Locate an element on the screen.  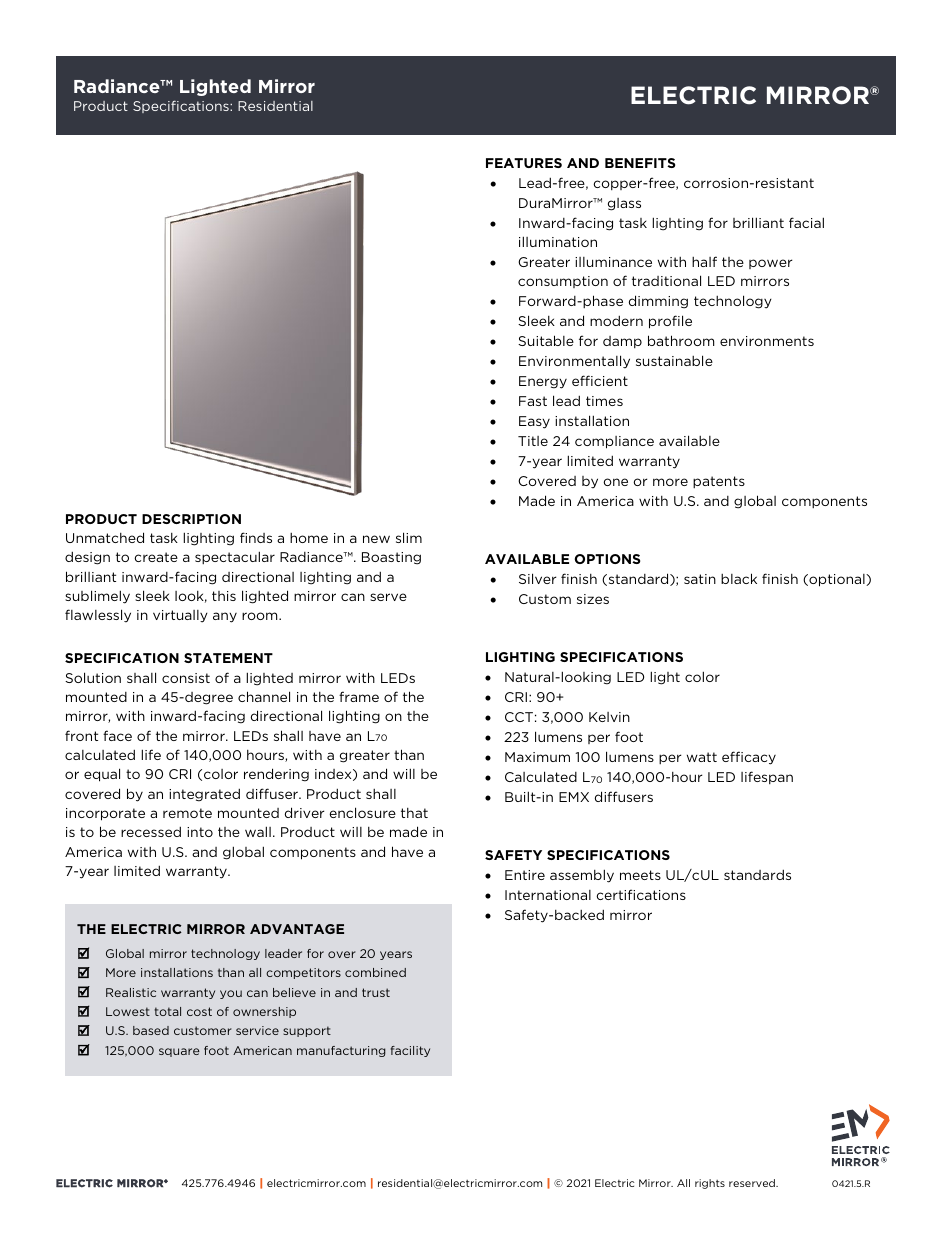
square is located at coordinates (179, 1052).
